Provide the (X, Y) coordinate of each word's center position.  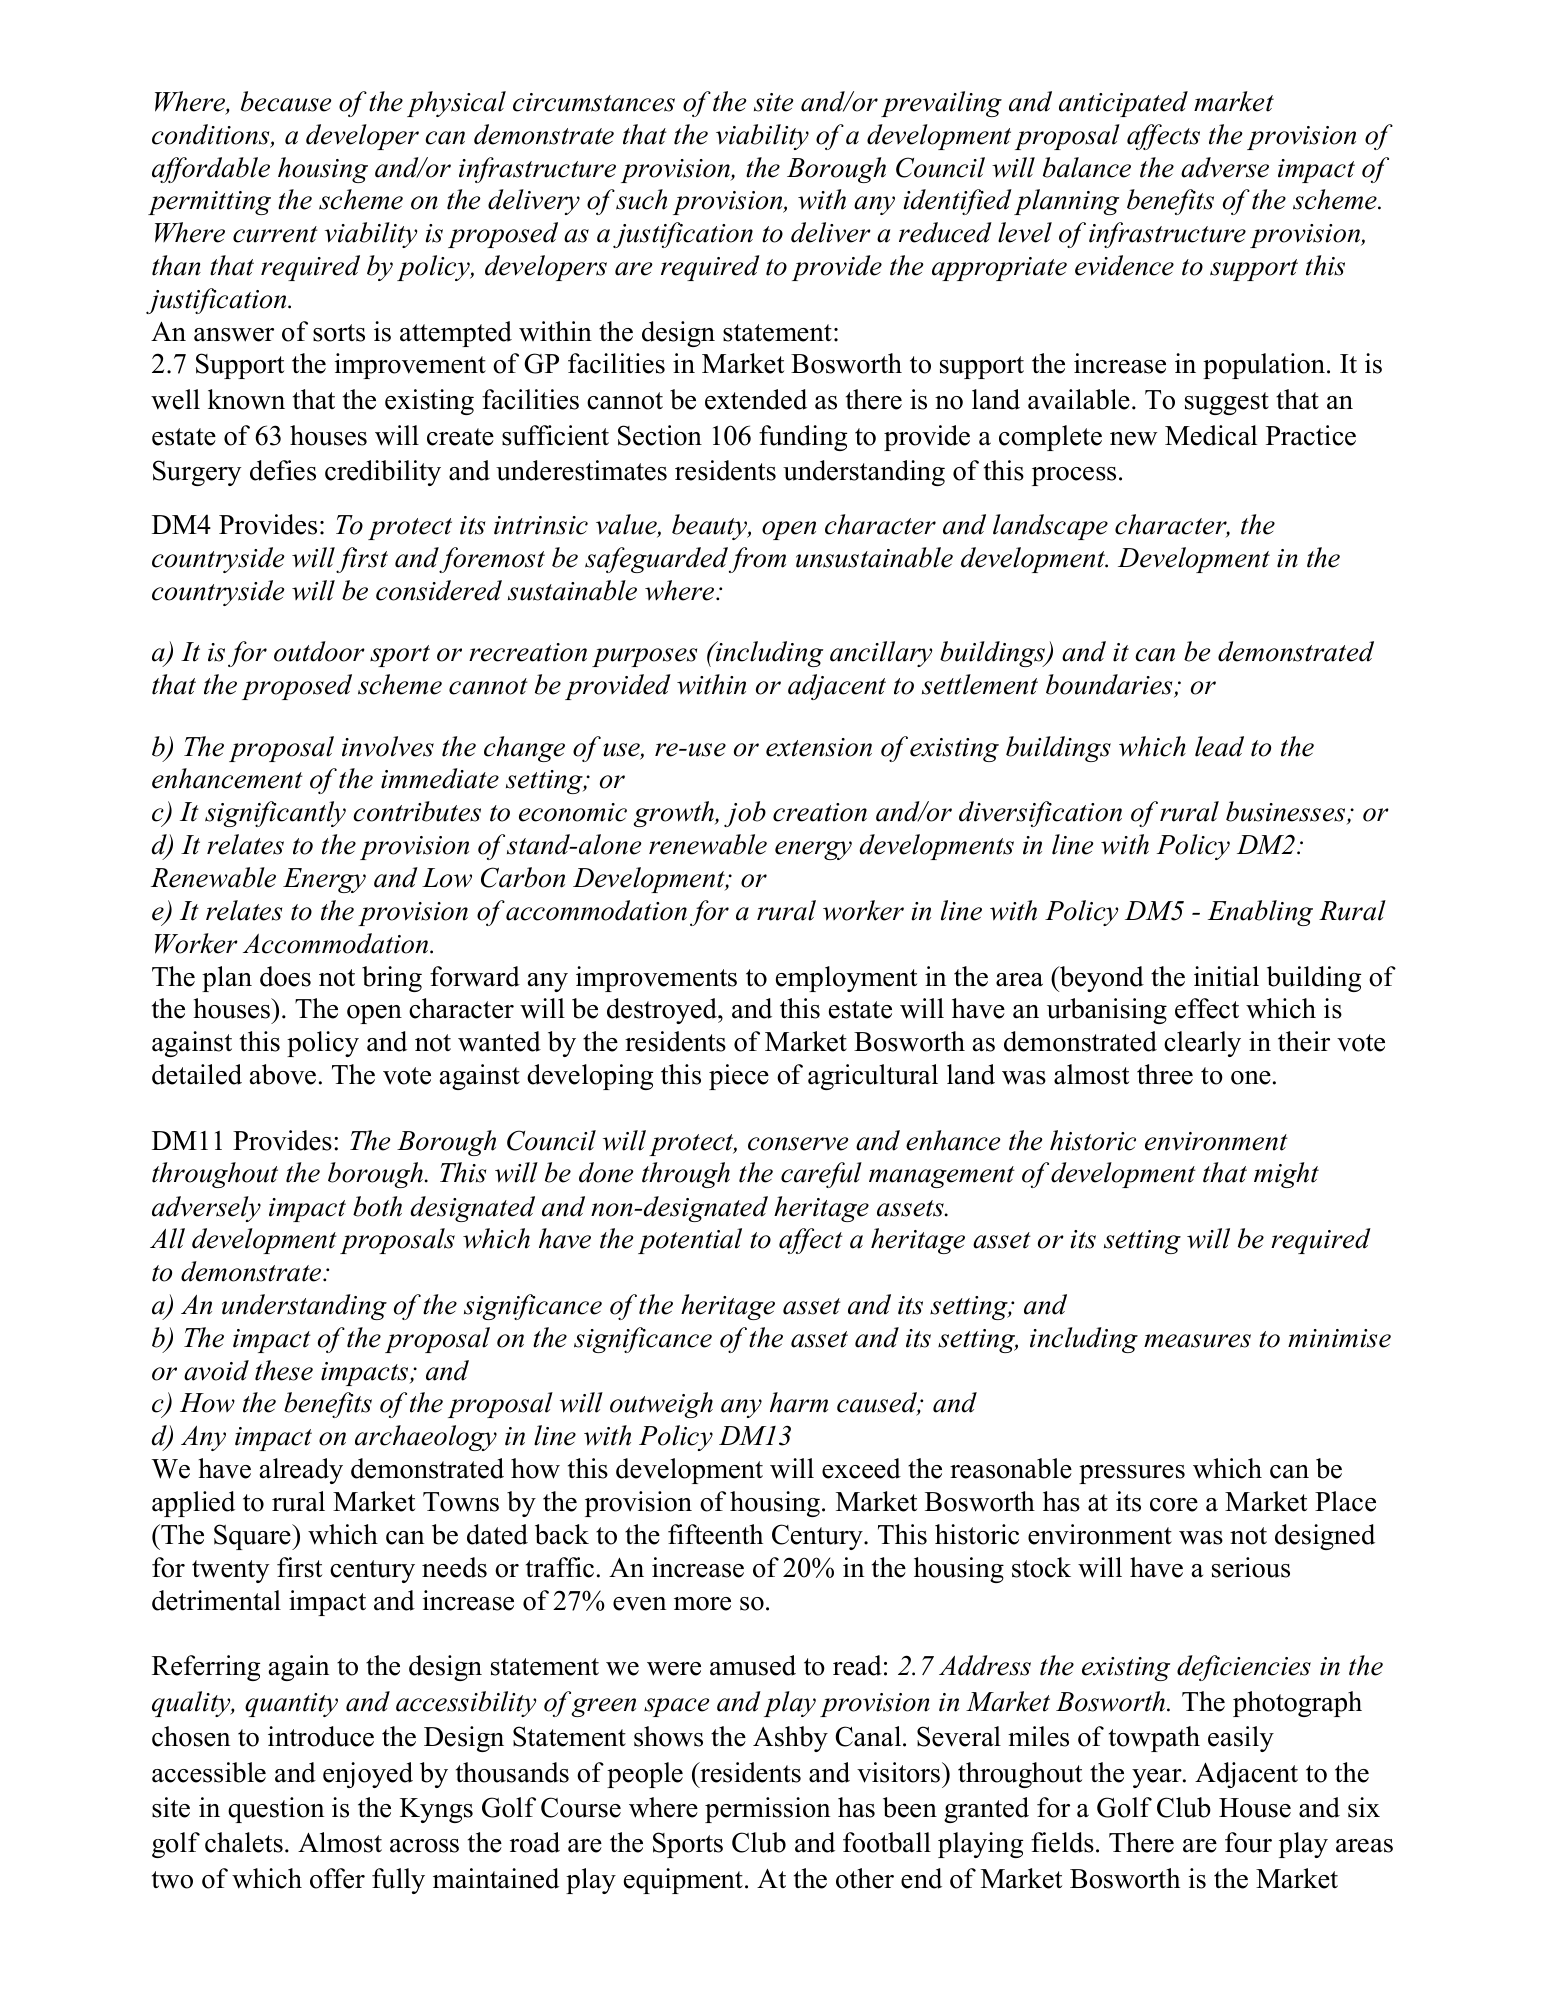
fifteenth (715, 1534)
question (276, 1810)
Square (253, 1537)
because (286, 101)
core (1174, 1505)
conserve (798, 1144)
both (377, 1206)
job (745, 814)
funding (803, 438)
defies (283, 470)
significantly (275, 814)
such (641, 199)
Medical (1211, 435)
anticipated (1123, 104)
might (1286, 1175)
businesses (1287, 813)
